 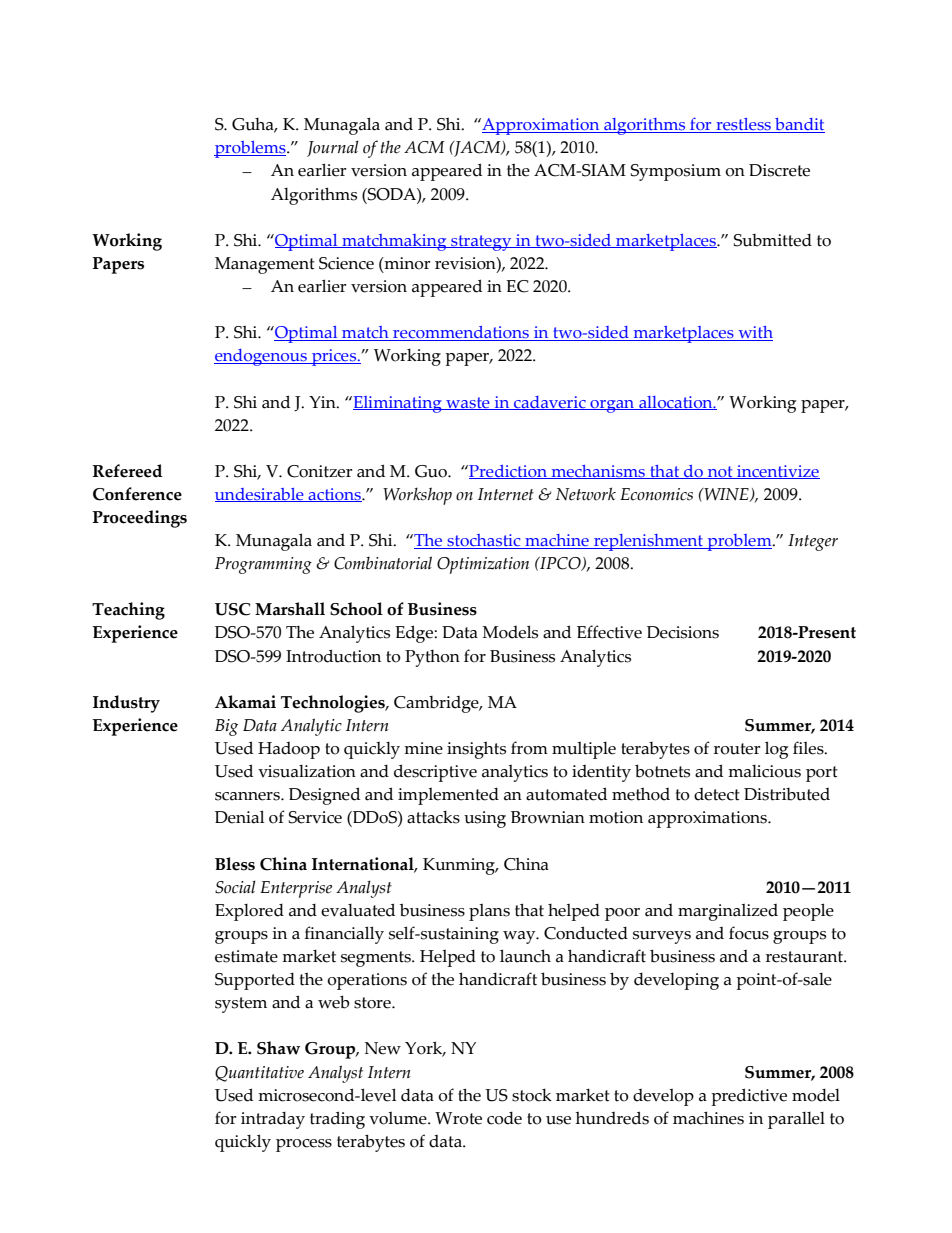 I want to click on endogenous, so click(x=261, y=357).
